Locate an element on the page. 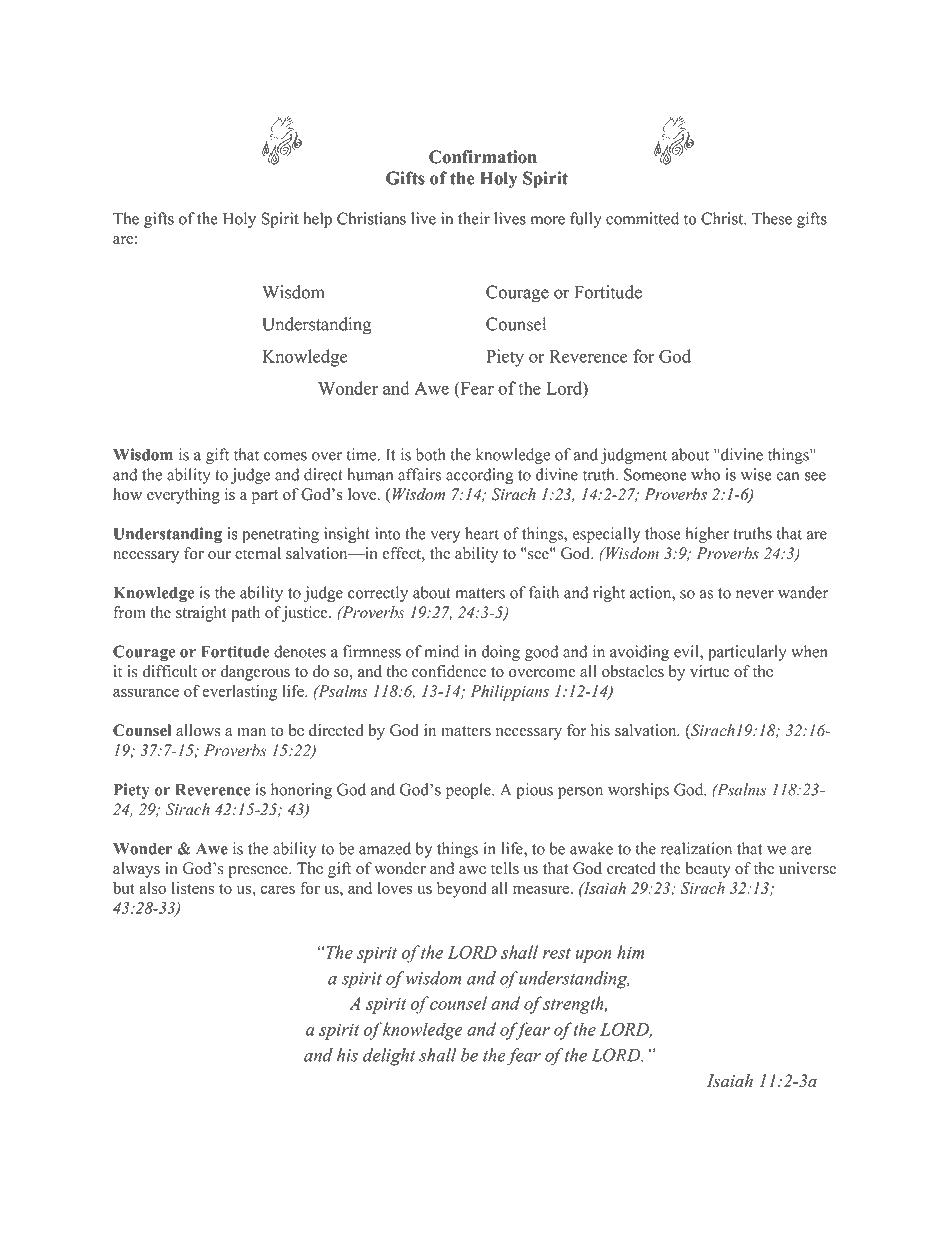 This page has height=1233, width=952. who is located at coordinates (705, 474).
